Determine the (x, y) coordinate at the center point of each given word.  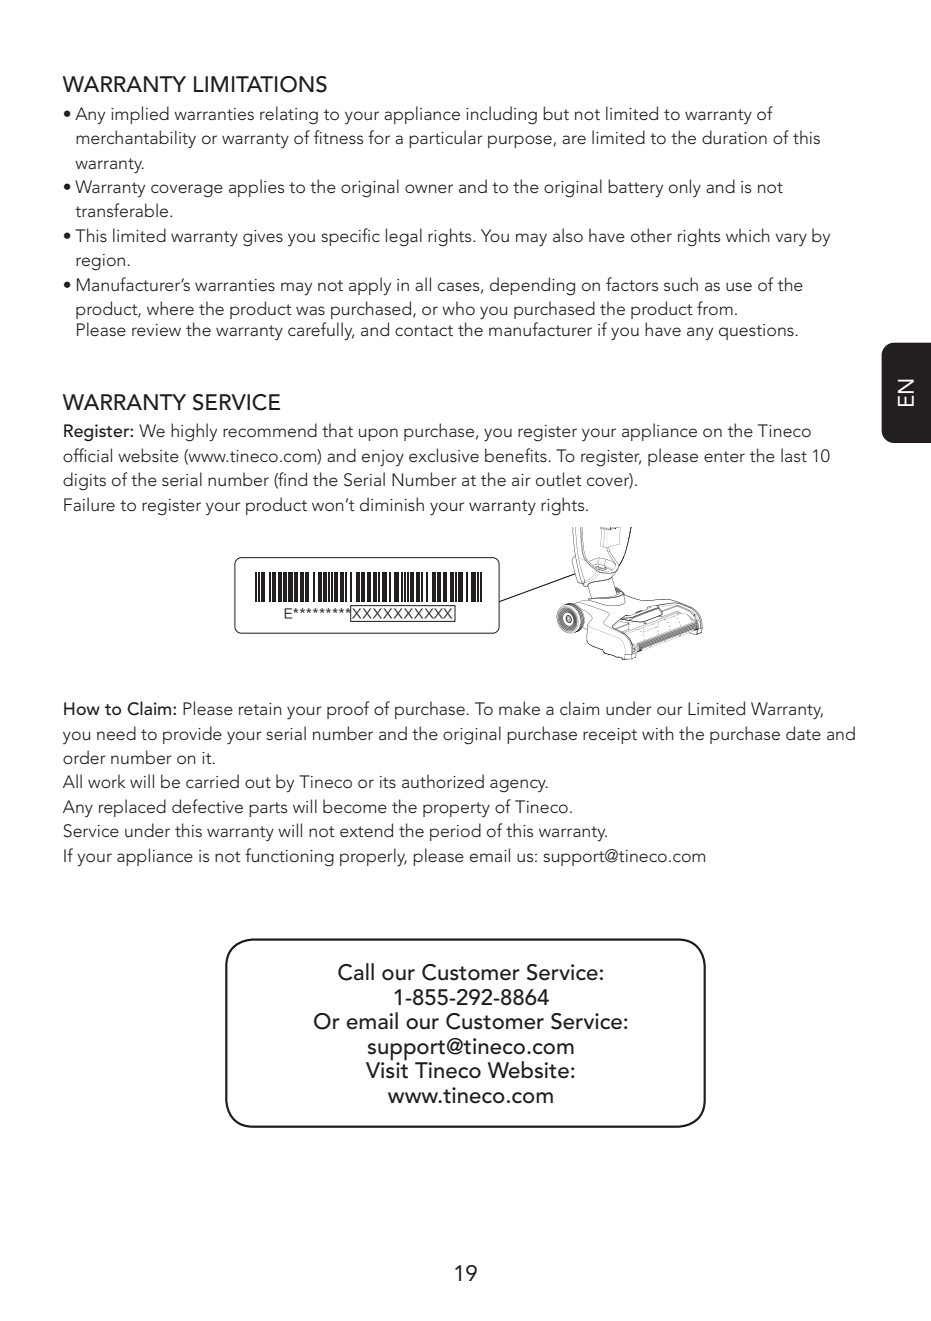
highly (194, 432)
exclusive (444, 455)
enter (724, 457)
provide (192, 735)
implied (140, 115)
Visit (387, 1069)
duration (734, 137)
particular (446, 139)
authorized (443, 781)
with (658, 733)
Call (356, 972)
